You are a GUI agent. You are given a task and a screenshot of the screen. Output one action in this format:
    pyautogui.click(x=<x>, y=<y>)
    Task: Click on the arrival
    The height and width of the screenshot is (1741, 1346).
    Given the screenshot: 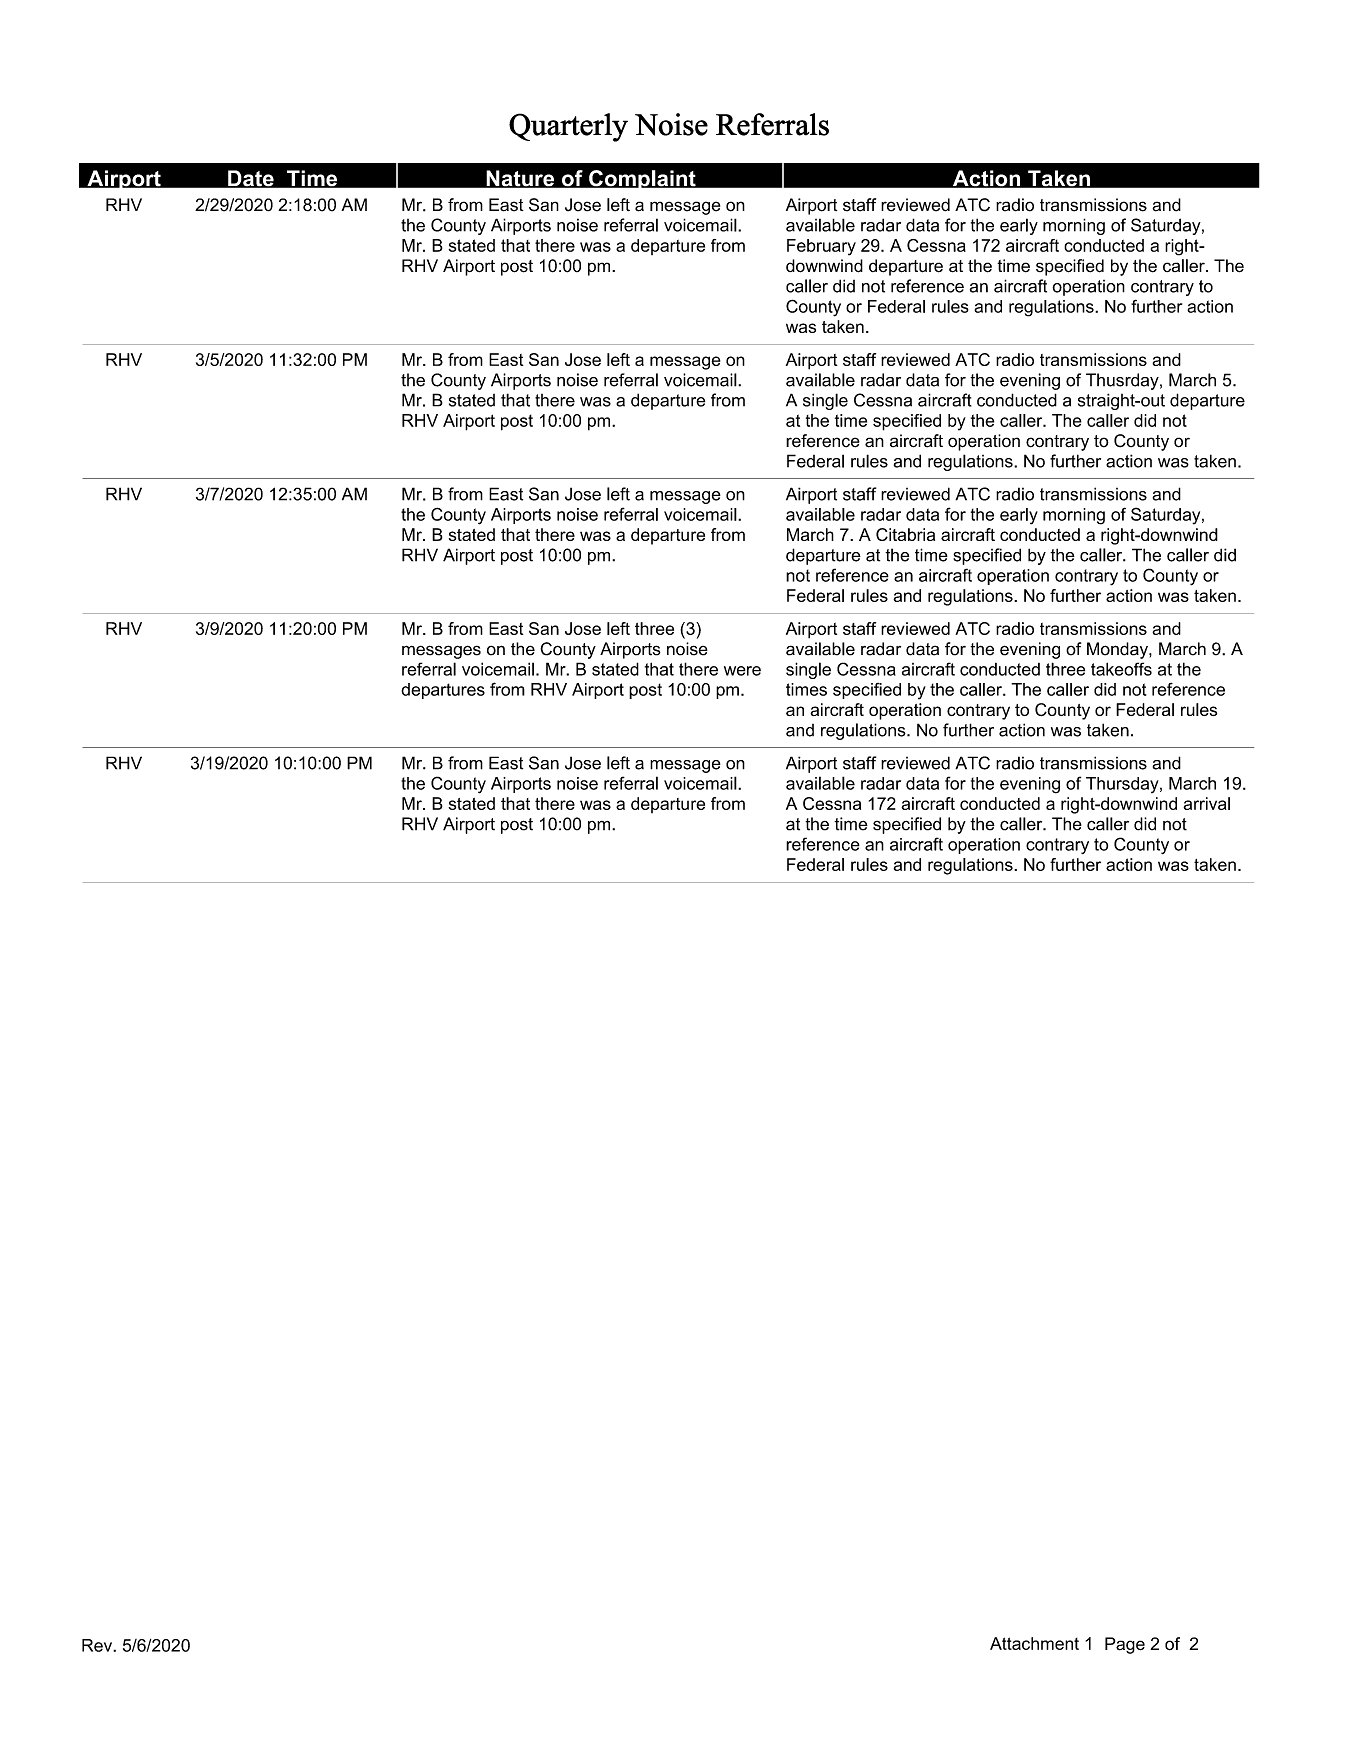 What is the action you would take?
    pyautogui.click(x=1206, y=803)
